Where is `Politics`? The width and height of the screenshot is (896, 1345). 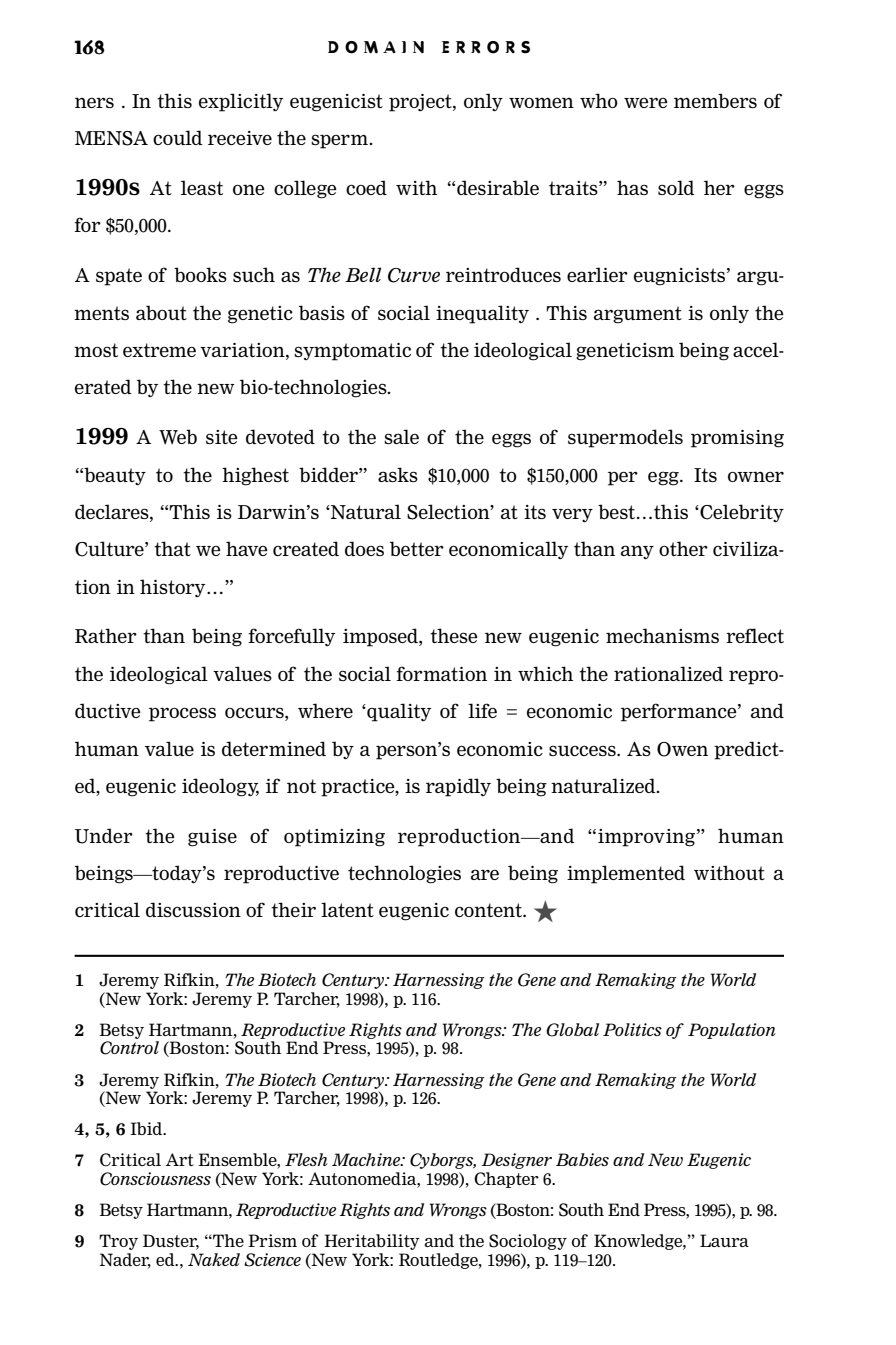
Politics is located at coordinates (632, 1029).
